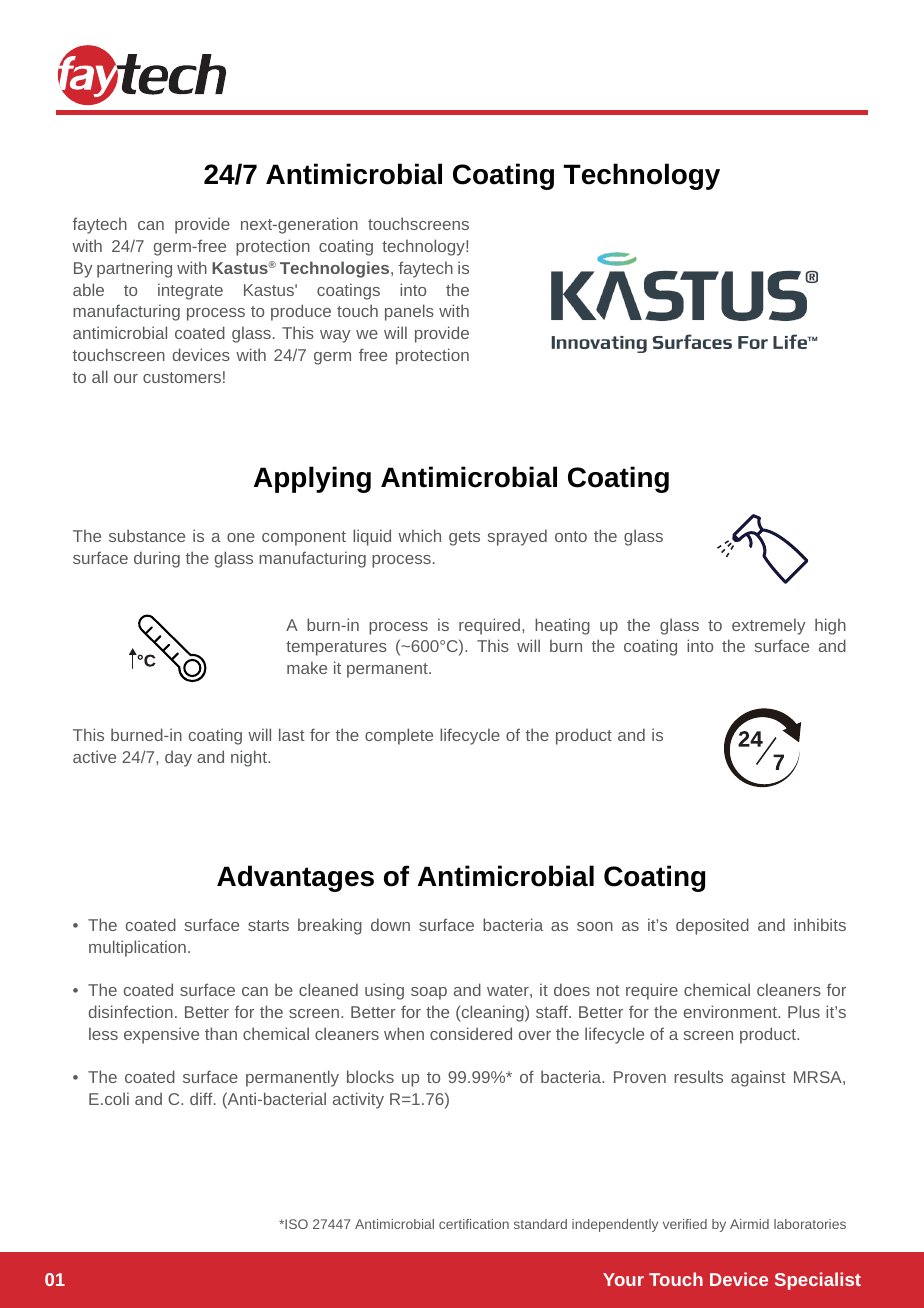 Image resolution: width=924 pixels, height=1308 pixels. Describe the element at coordinates (409, 312) in the screenshot. I see `panels` at that location.
